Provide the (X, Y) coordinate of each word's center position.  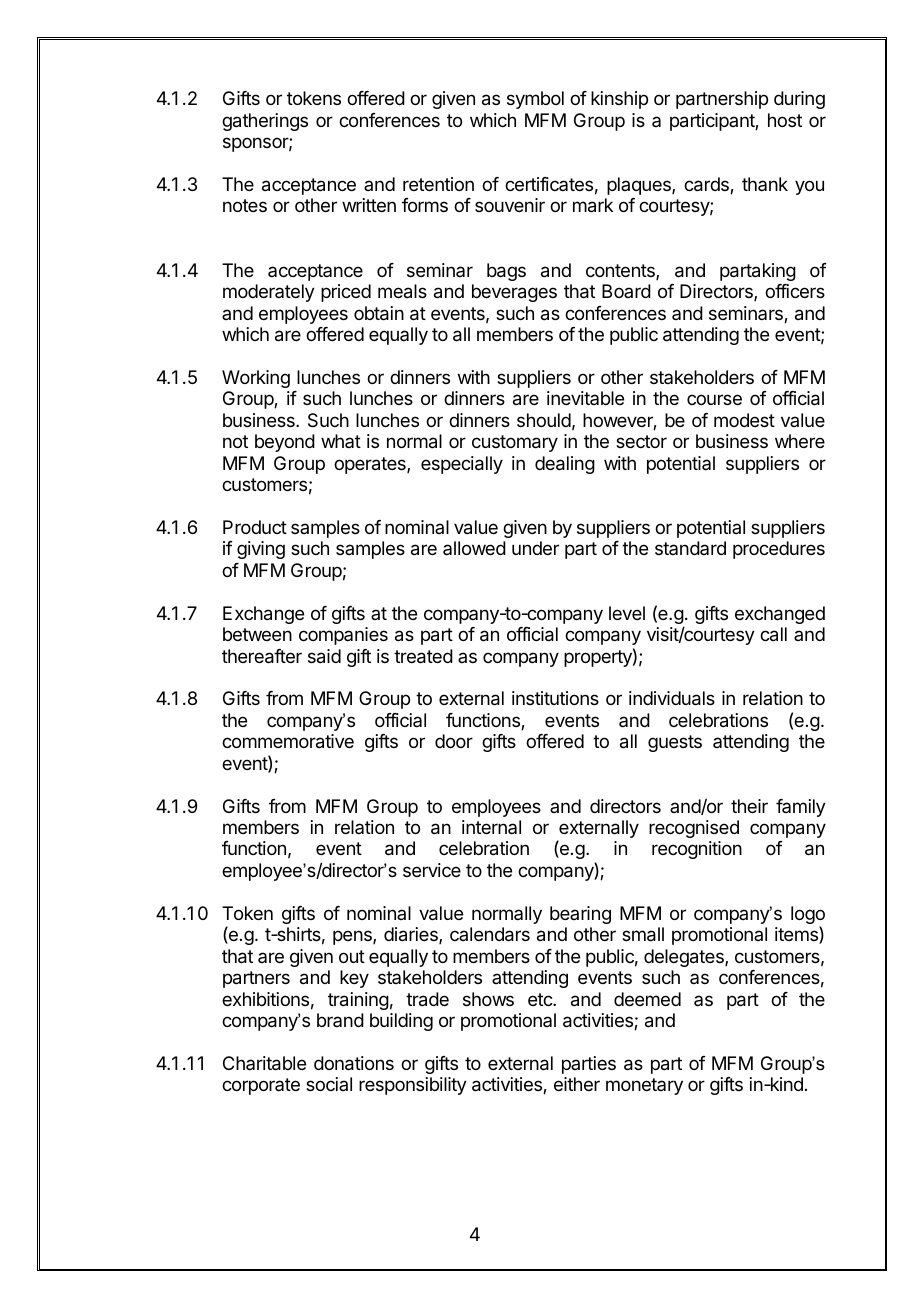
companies (343, 636)
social (329, 1084)
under (535, 548)
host (785, 120)
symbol (535, 100)
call (773, 634)
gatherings (265, 122)
